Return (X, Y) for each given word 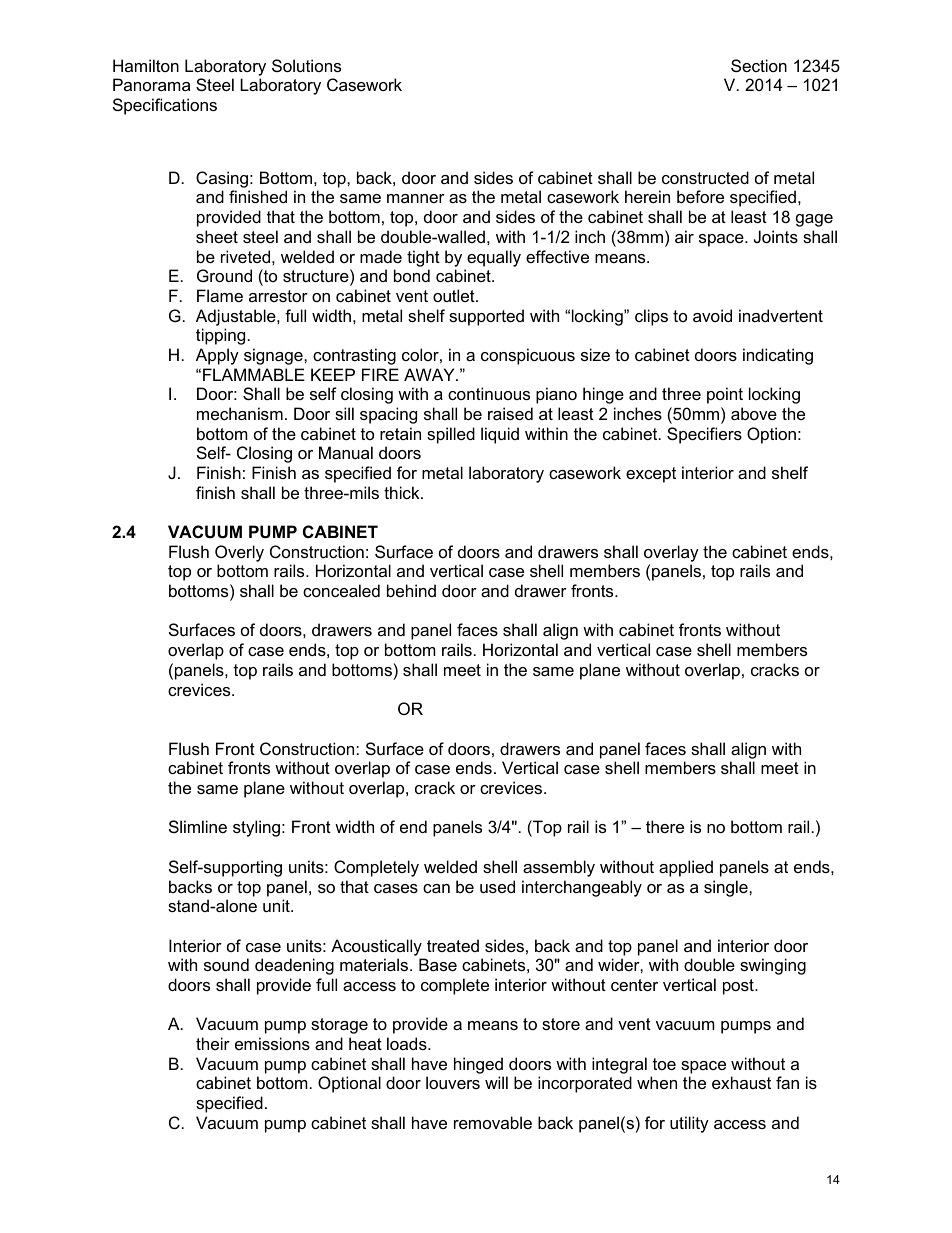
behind (411, 590)
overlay (671, 553)
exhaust (741, 1082)
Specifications (165, 106)
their (213, 1043)
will (496, 1082)
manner (416, 198)
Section (759, 65)
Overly (239, 553)
